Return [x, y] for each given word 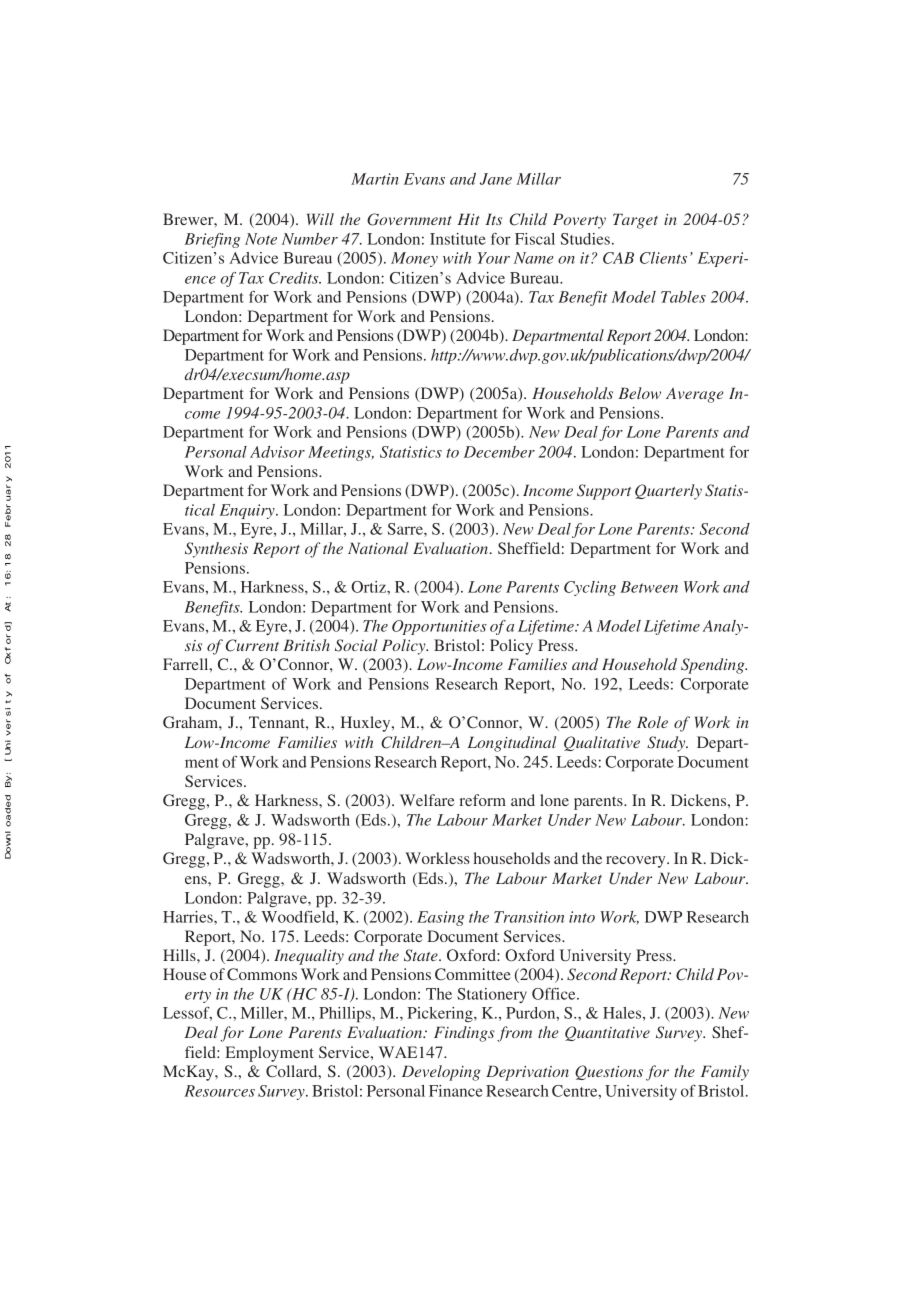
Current [252, 645]
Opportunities [439, 627]
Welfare [427, 800]
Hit [468, 219]
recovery [637, 862]
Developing [441, 1073]
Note [261, 239]
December [499, 452]
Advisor [277, 452]
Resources [219, 1091]
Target [635, 221]
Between [649, 587]
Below [639, 393]
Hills [180, 955]
